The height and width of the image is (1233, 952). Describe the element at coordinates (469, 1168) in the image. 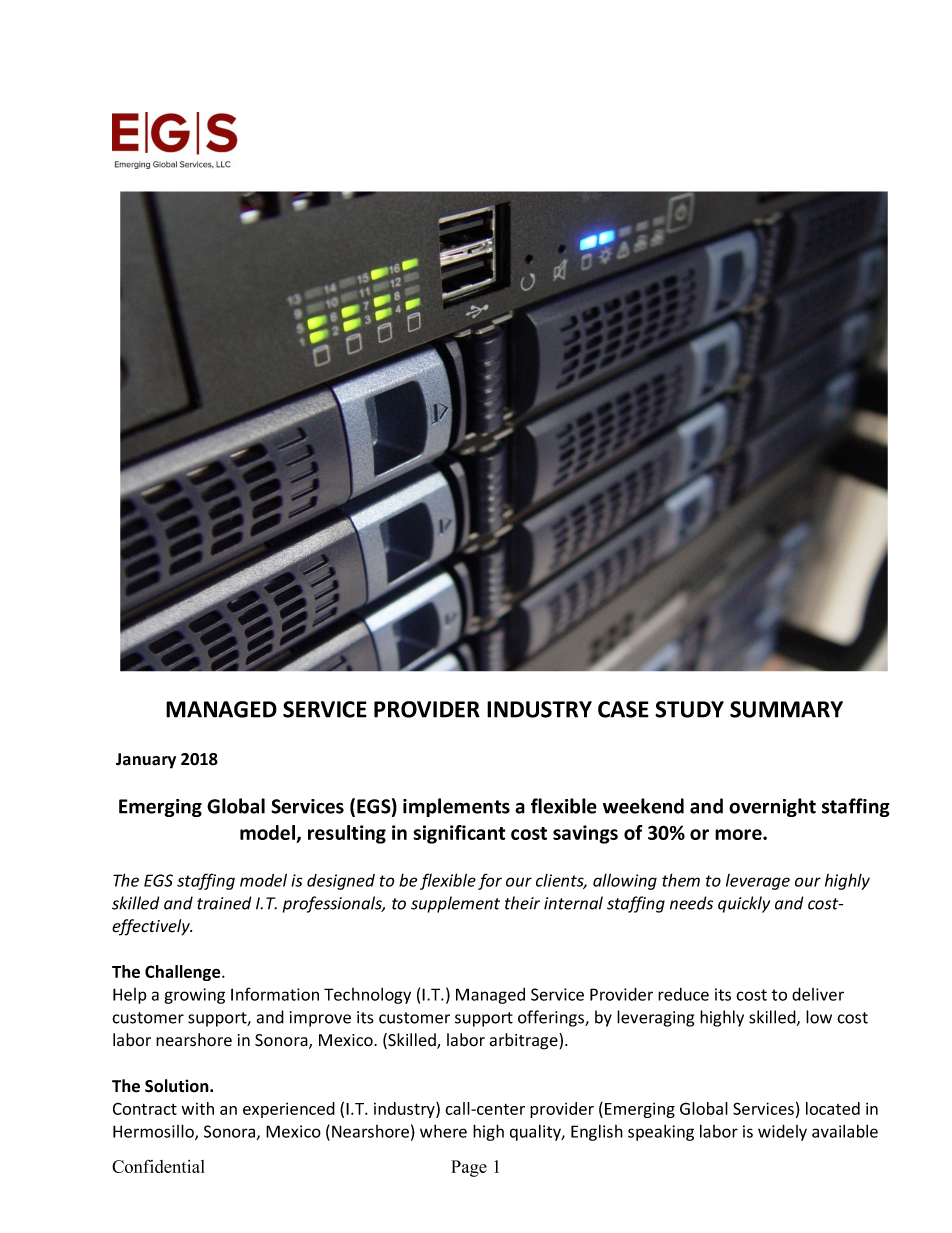

I see `Page` at that location.
